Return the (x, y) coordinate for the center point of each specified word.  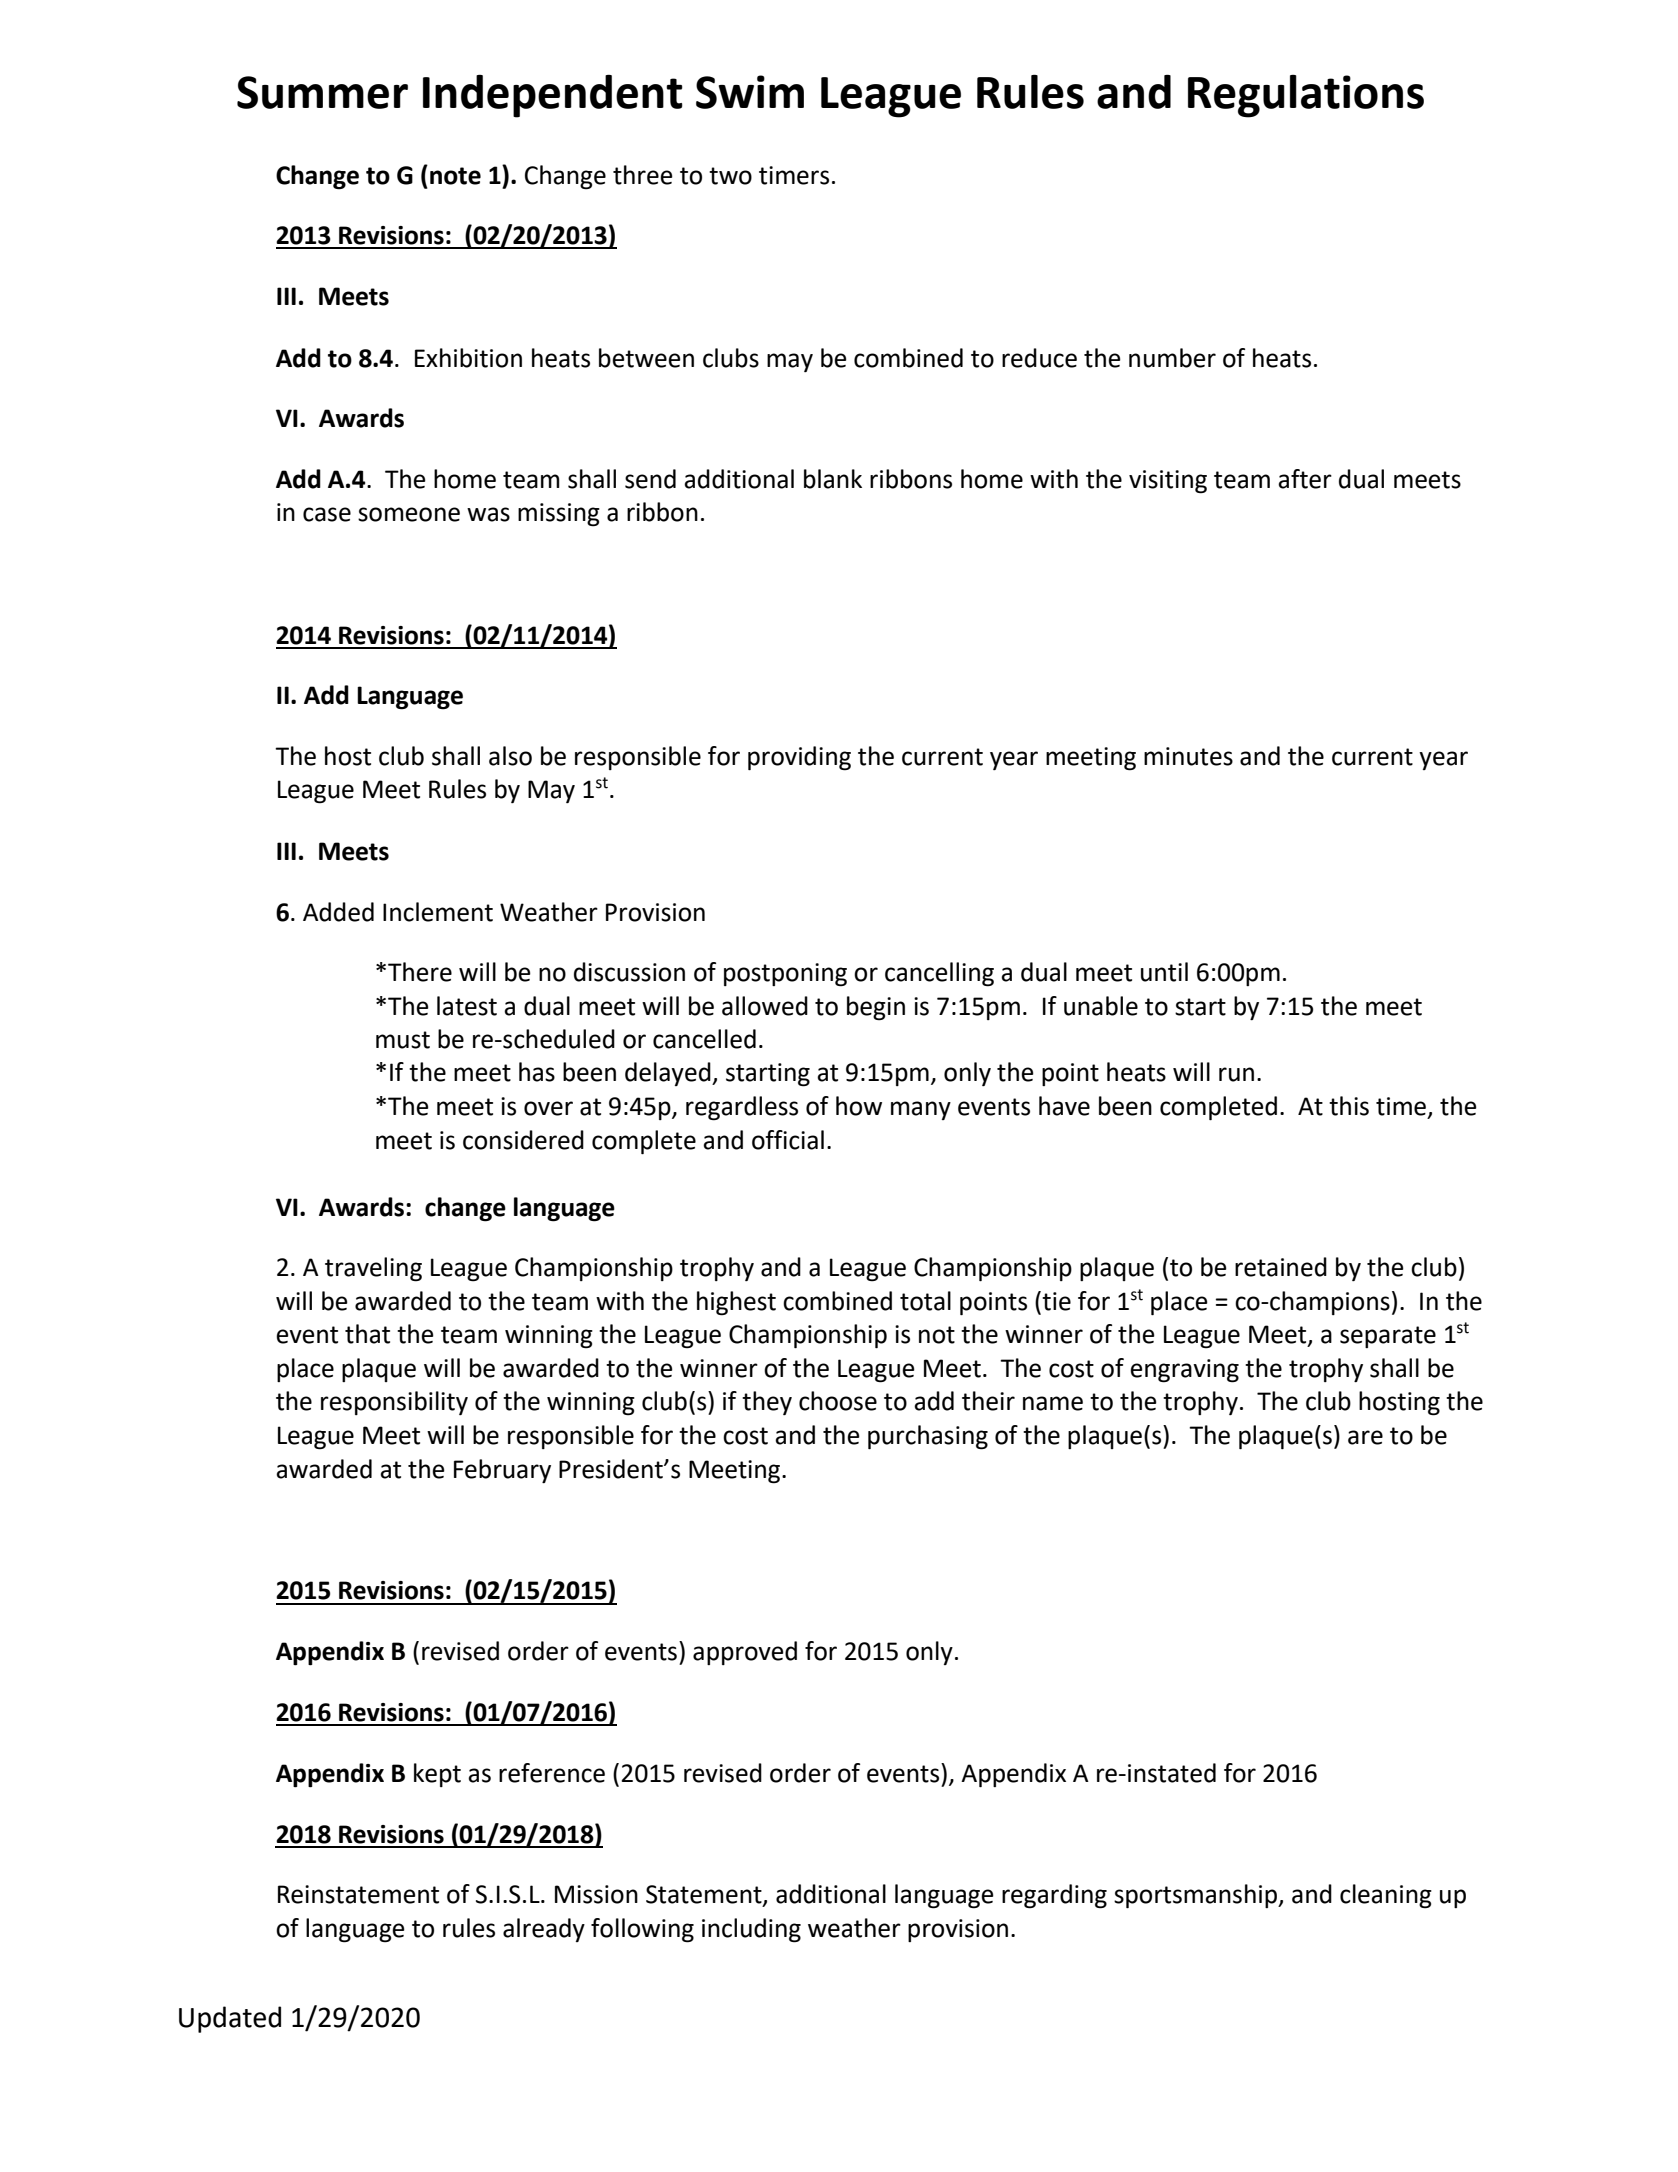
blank (833, 479)
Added (338, 912)
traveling (373, 1269)
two (730, 176)
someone (409, 514)
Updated (230, 2019)
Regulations (1306, 96)
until (1164, 972)
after (1305, 479)
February (502, 1471)
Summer (322, 92)
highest (736, 1303)
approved (745, 1653)
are (1365, 1437)
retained (1281, 1267)
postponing (785, 975)
